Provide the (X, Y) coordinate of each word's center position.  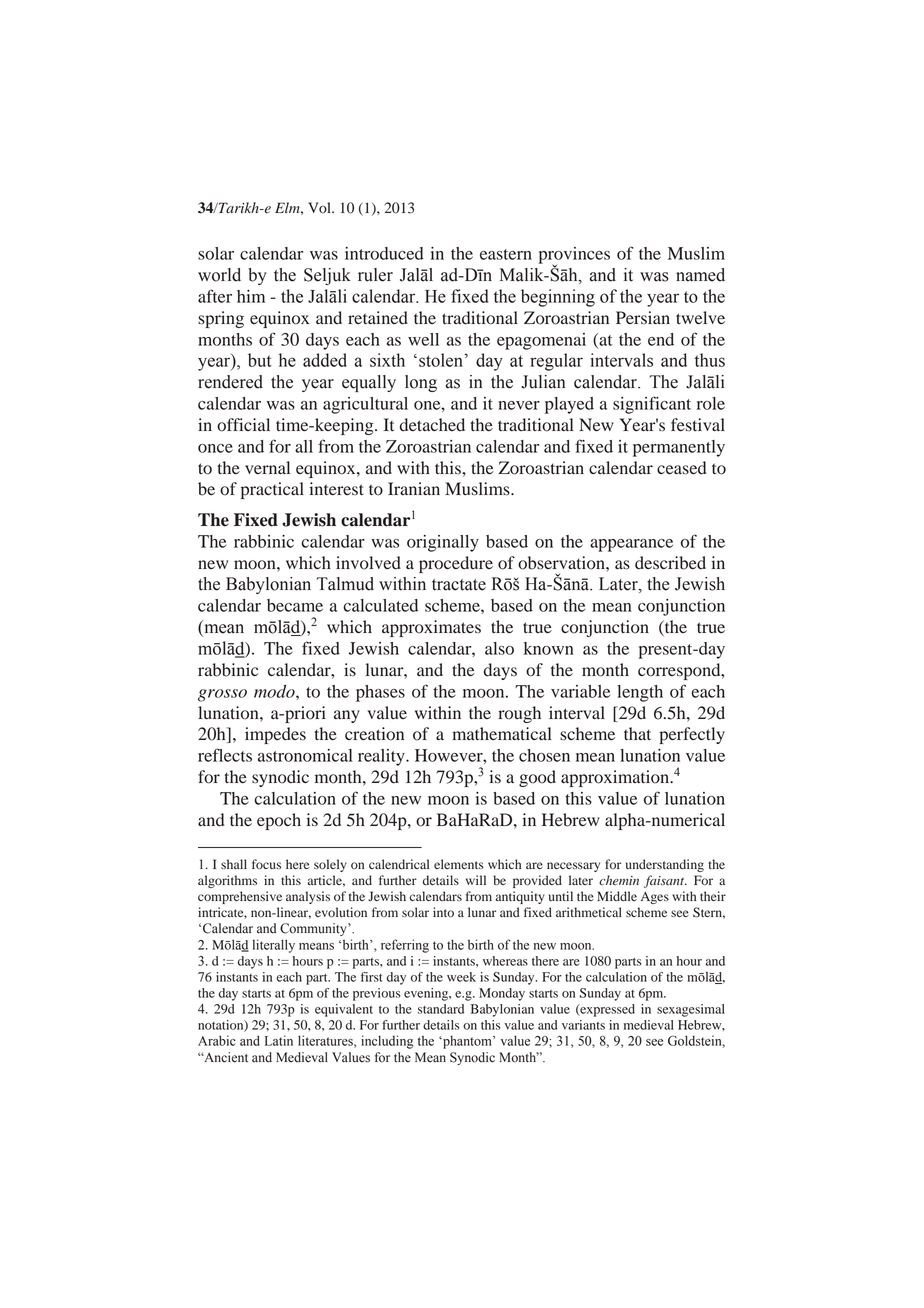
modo (275, 691)
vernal (267, 467)
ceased (682, 468)
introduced (384, 253)
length (640, 693)
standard (441, 1009)
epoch (279, 821)
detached (432, 425)
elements (459, 864)
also (499, 648)
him (251, 296)
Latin (279, 1040)
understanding (665, 865)
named (700, 275)
